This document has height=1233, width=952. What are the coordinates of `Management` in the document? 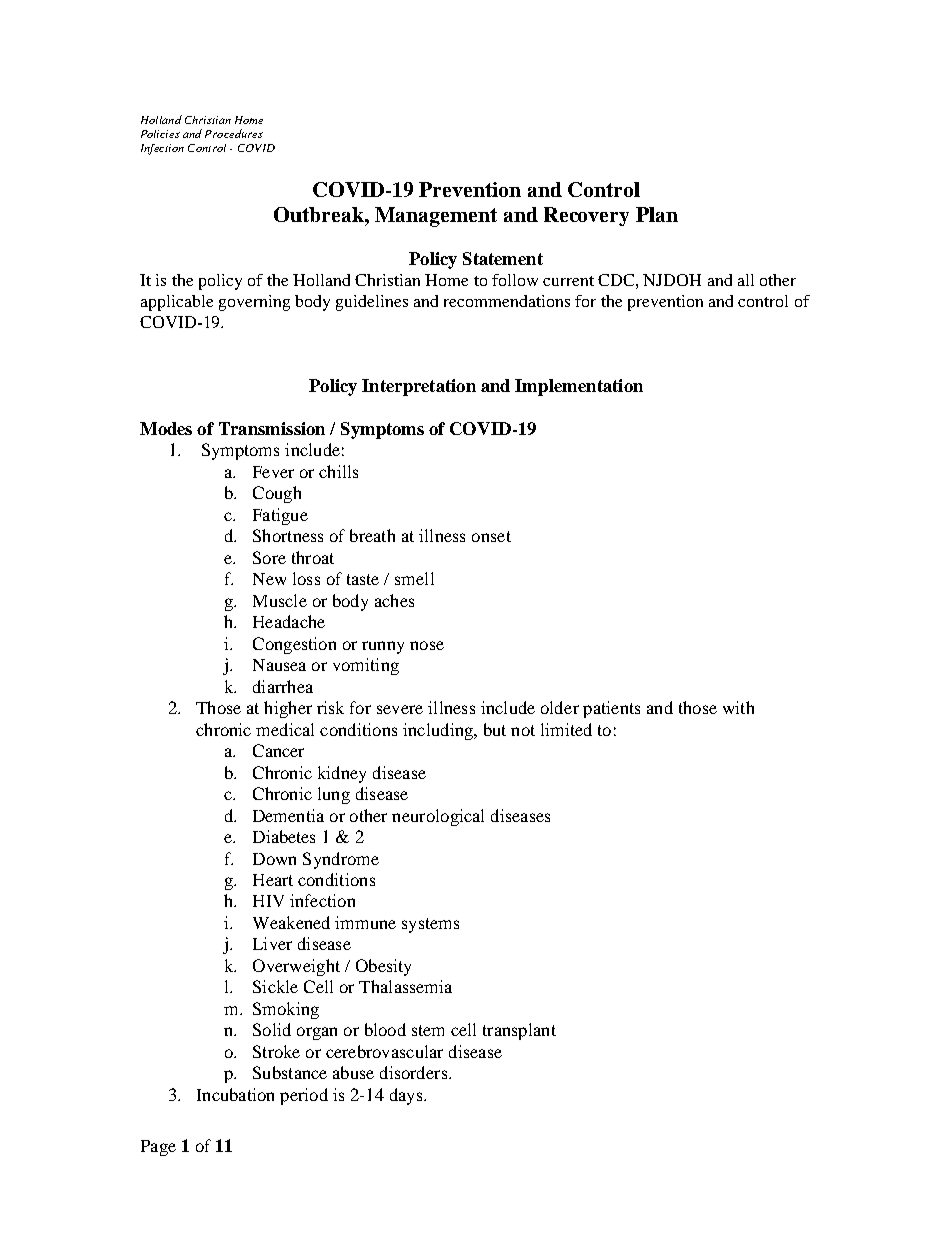 It's located at (436, 217).
